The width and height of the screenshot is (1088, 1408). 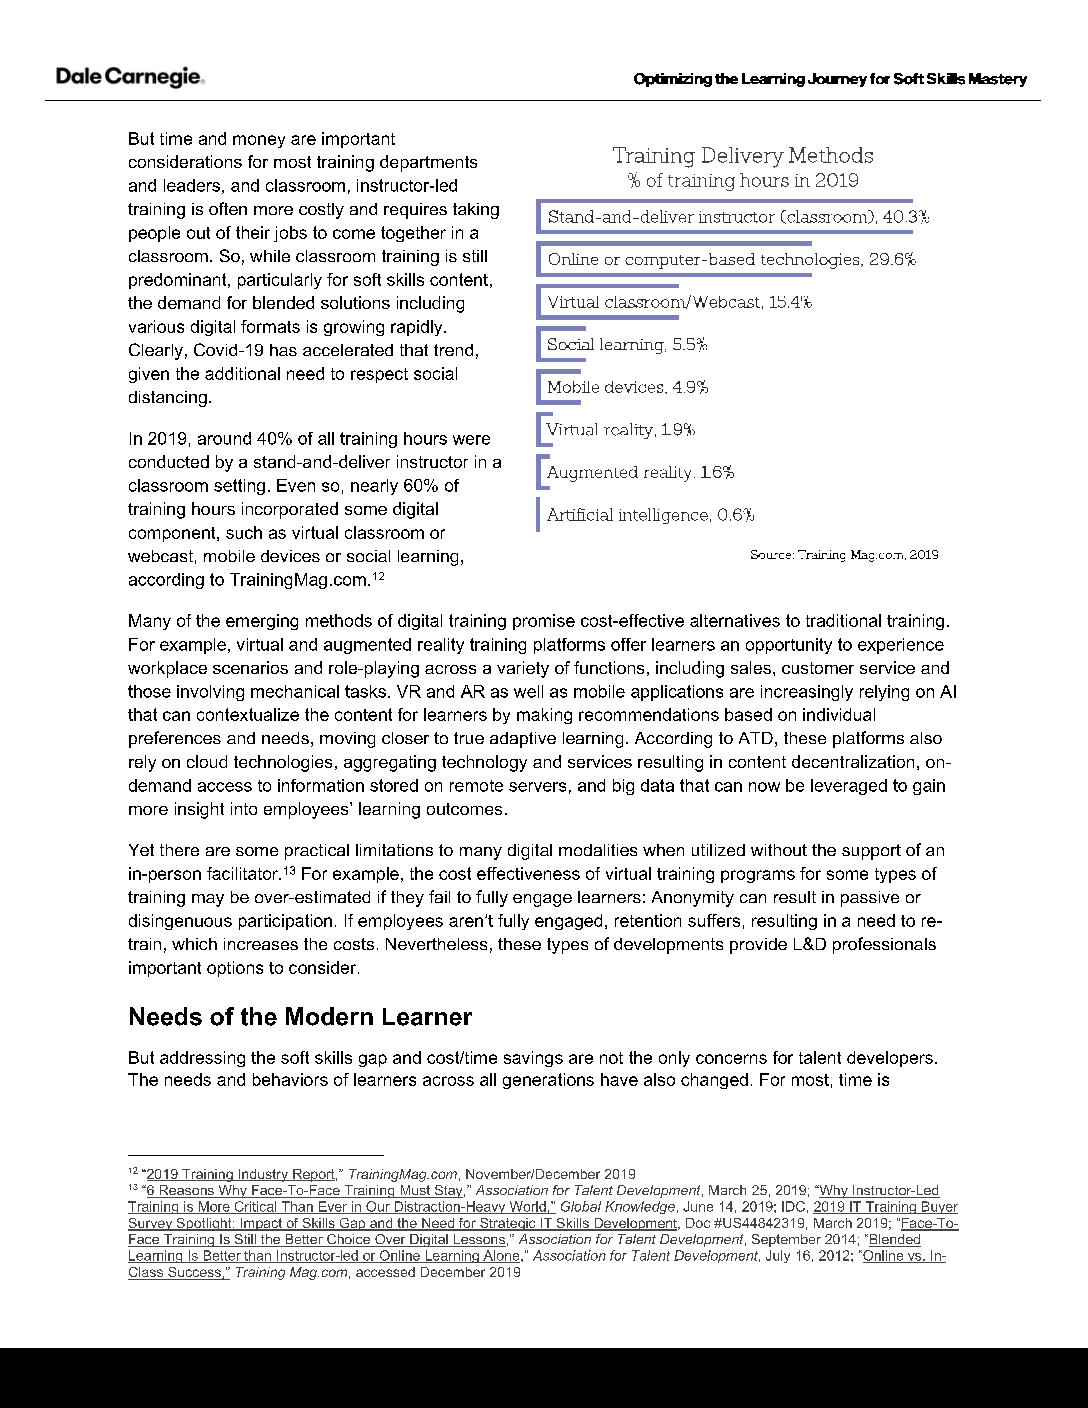 I want to click on taking, so click(x=476, y=211).
